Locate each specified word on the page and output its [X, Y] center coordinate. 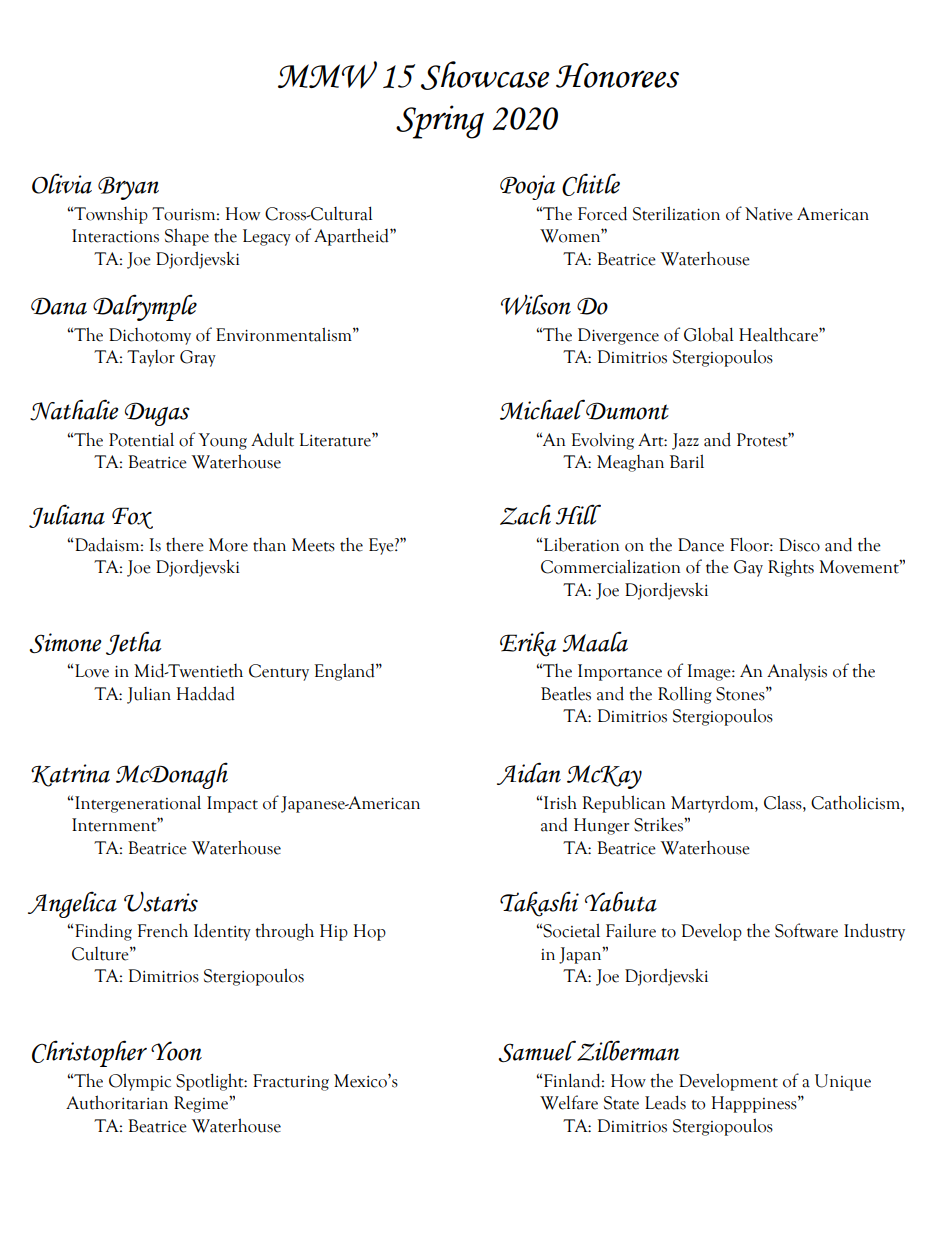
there [185, 545]
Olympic [140, 1082]
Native [769, 214]
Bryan [128, 188]
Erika [528, 644]
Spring [440, 122]
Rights [791, 568]
